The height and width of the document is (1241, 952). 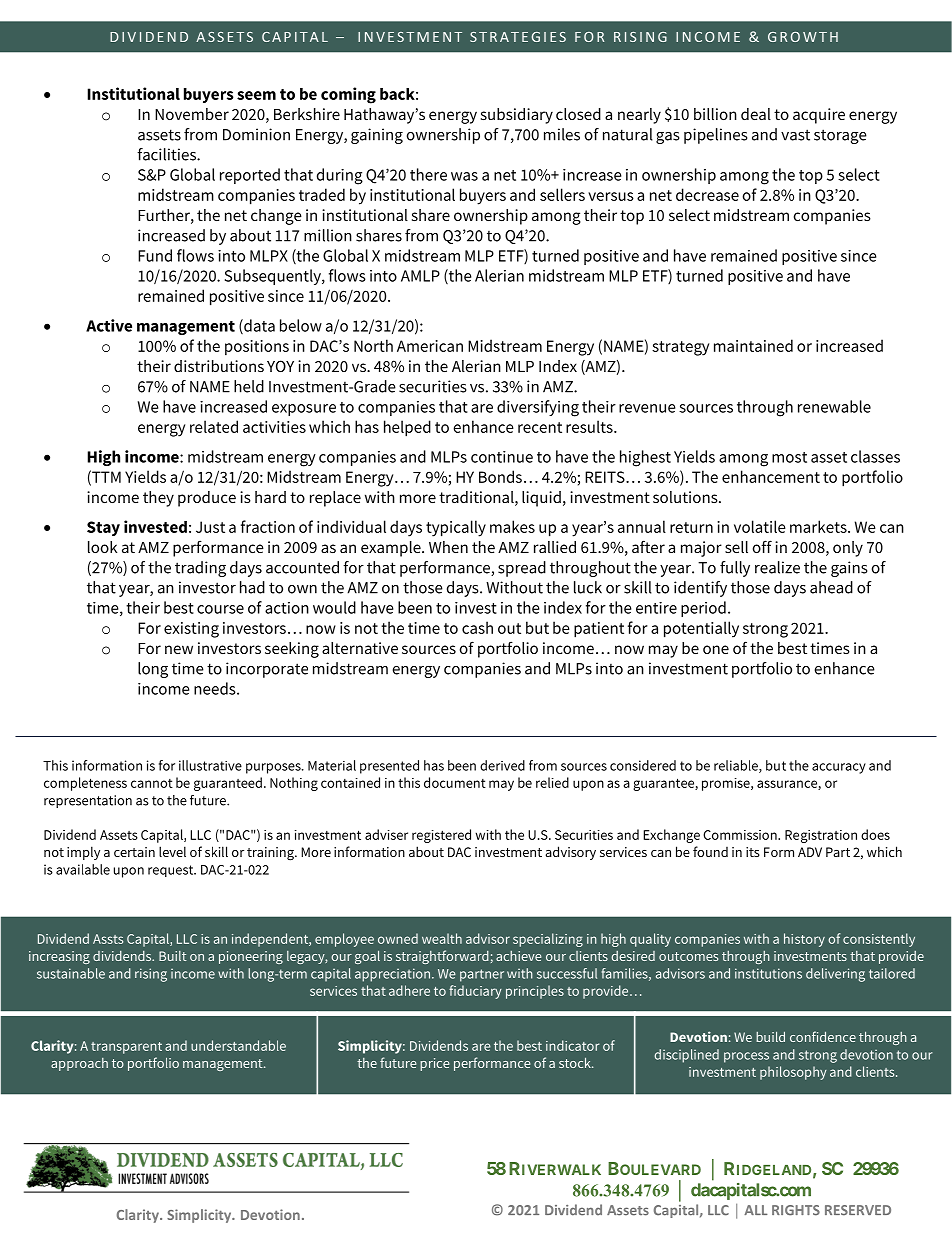 What do you see at coordinates (167, 154) in the document?
I see `facilities` at bounding box center [167, 154].
